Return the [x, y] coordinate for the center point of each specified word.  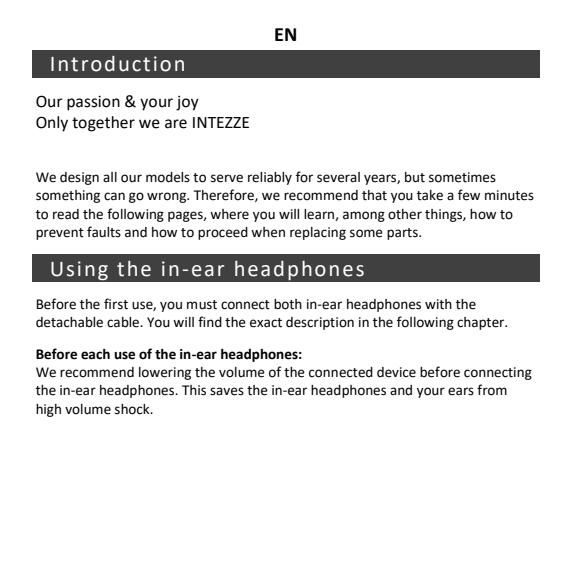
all [110, 177]
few [469, 195]
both [288, 304]
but [415, 177]
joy [187, 103]
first [116, 304]
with [438, 304]
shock [133, 409]
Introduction [117, 64]
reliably [270, 178]
